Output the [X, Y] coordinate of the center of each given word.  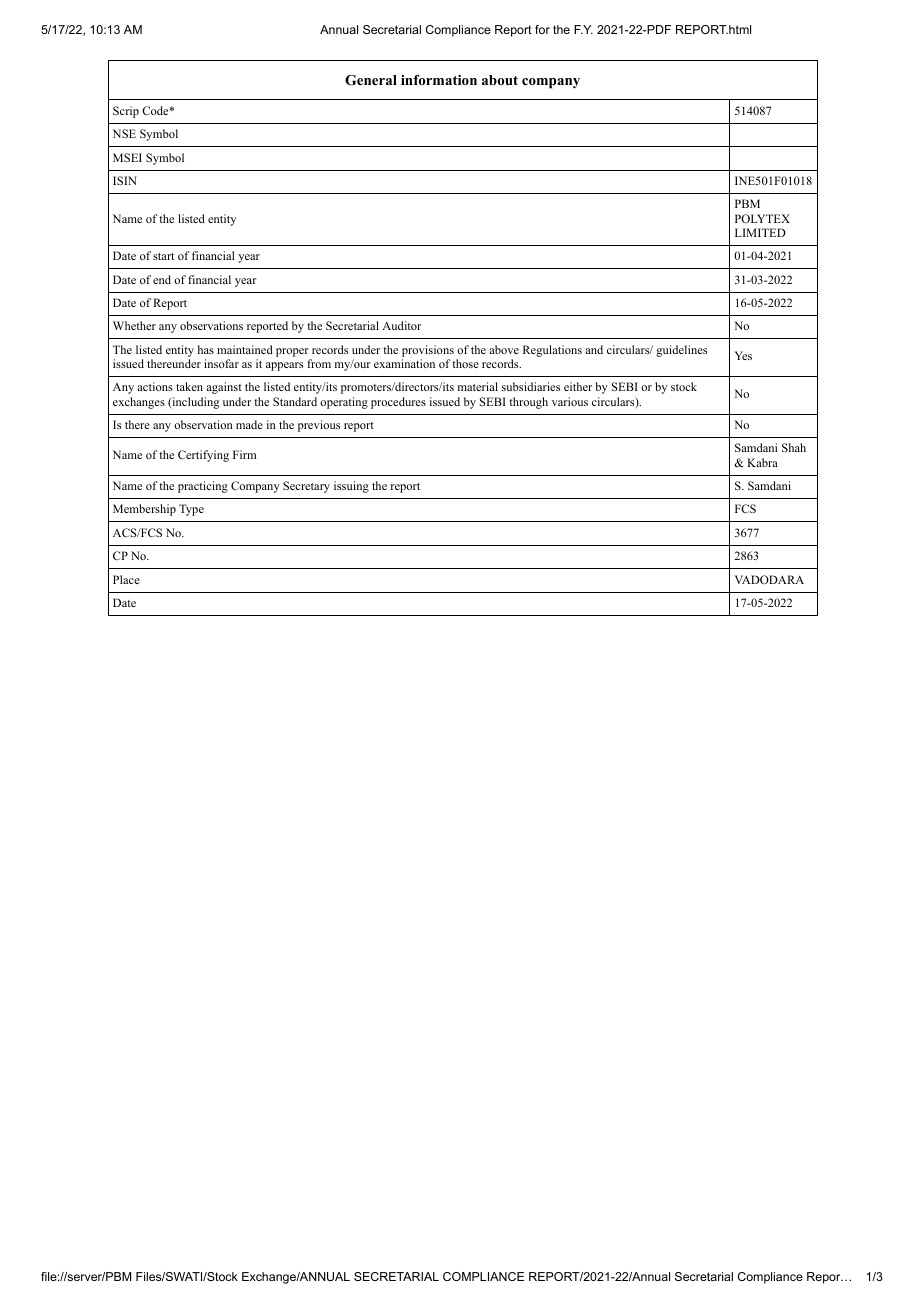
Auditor [401, 325]
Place [126, 579]
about [500, 80]
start [163, 256]
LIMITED [760, 232]
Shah [794, 447]
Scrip [126, 112]
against [224, 388]
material [478, 386]
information [439, 80]
